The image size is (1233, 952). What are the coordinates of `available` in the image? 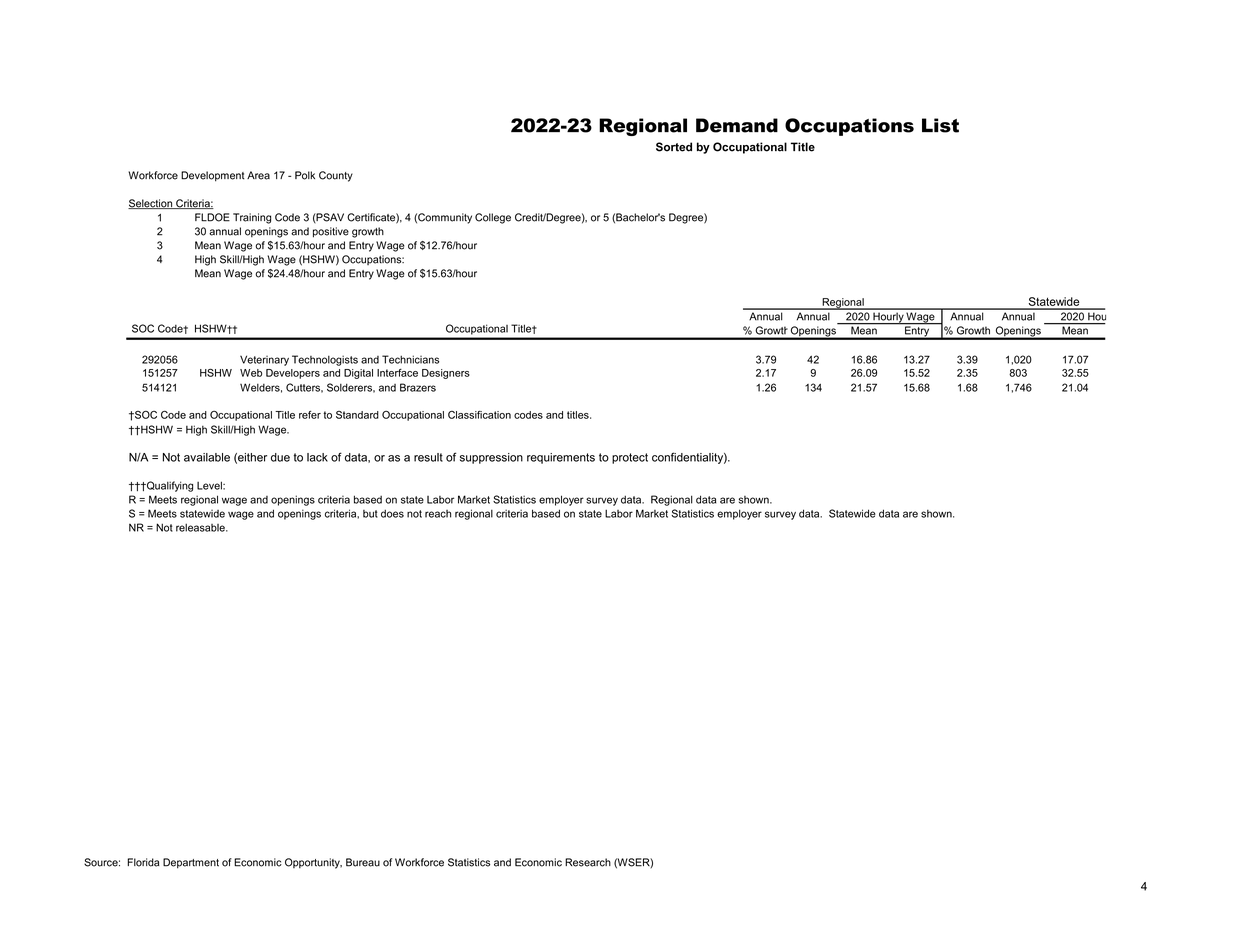 It's located at (207, 457).
